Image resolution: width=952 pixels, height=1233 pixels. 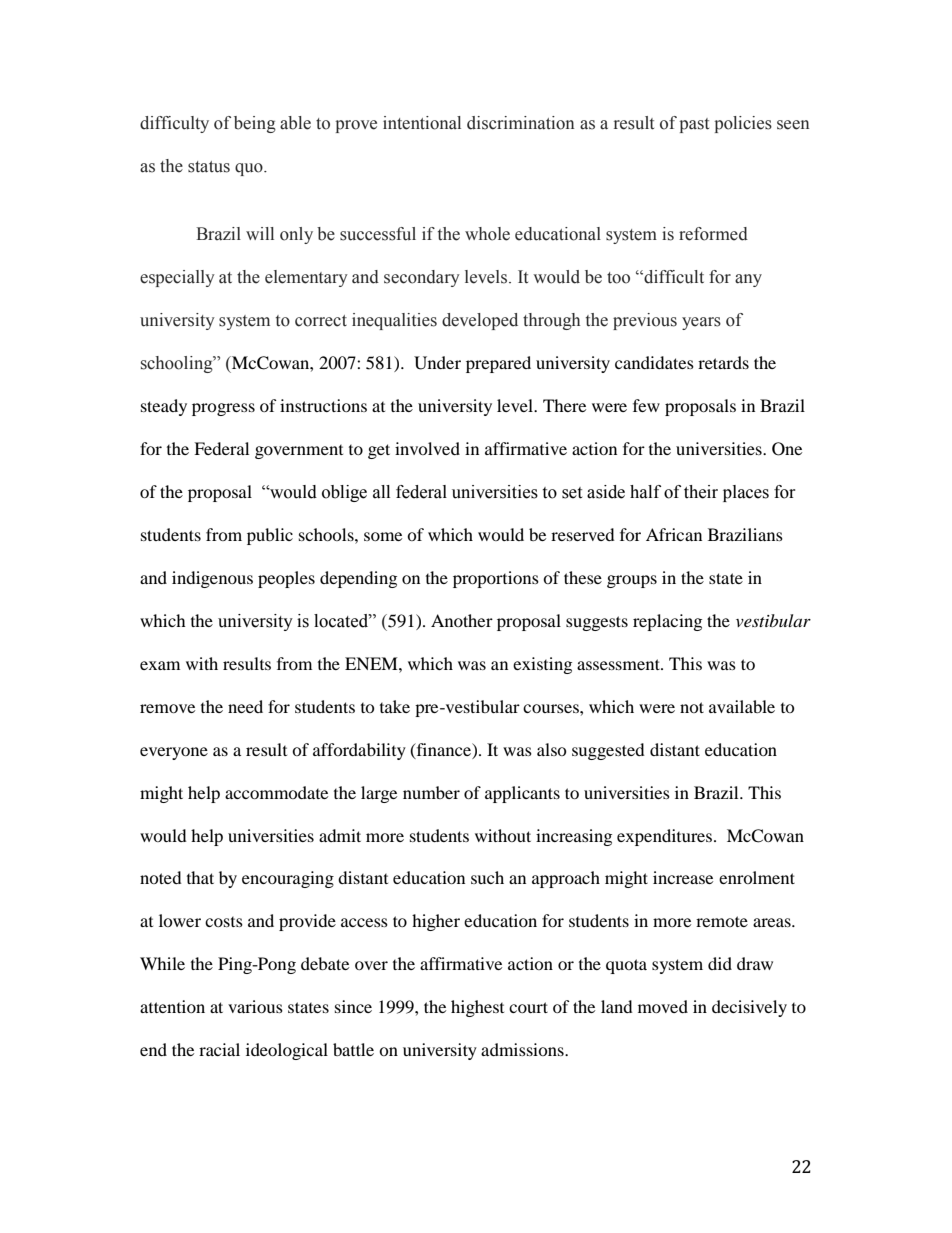 I want to click on decisively, so click(x=749, y=1008).
